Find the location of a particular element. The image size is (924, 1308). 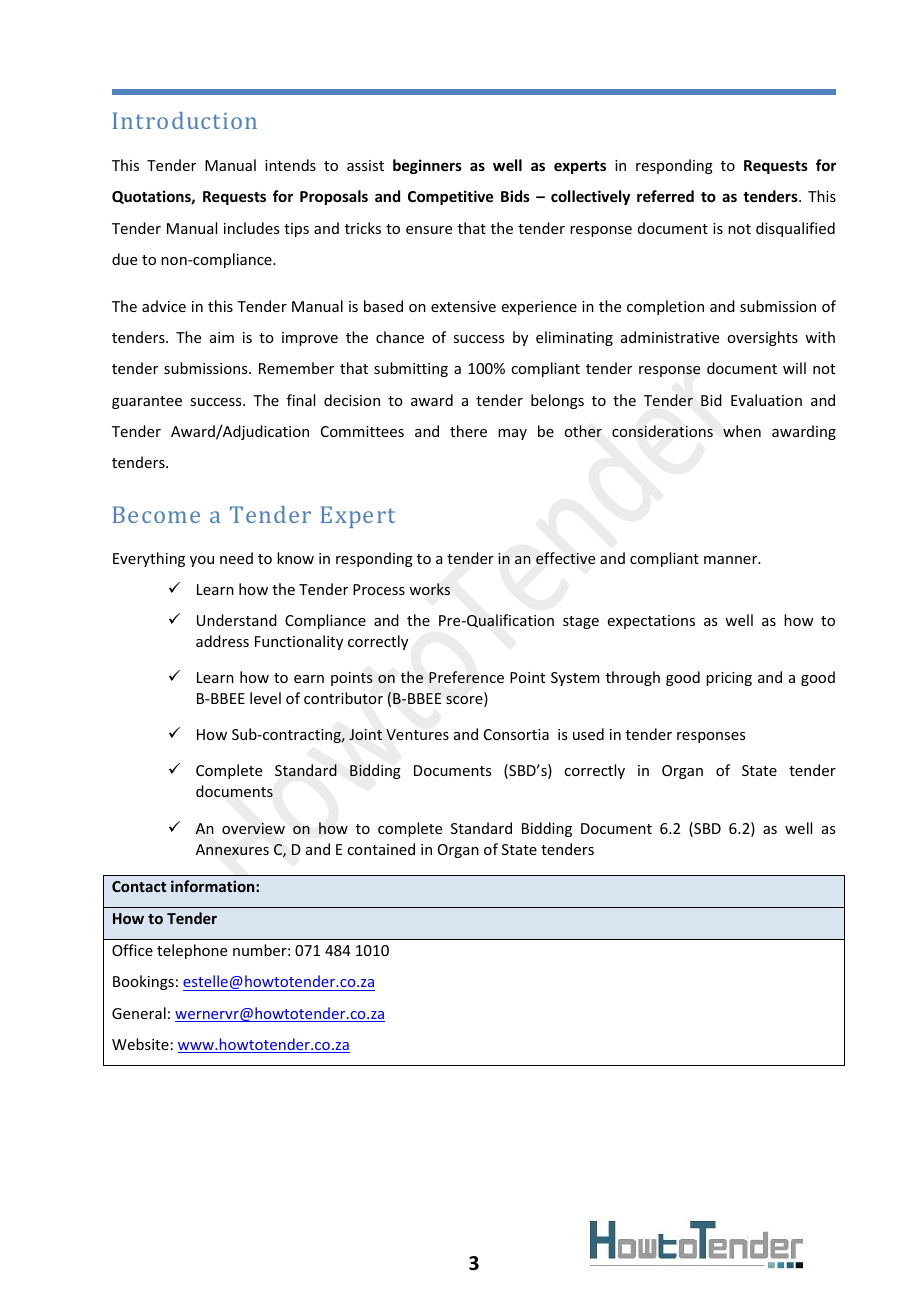

oversights is located at coordinates (762, 338).
